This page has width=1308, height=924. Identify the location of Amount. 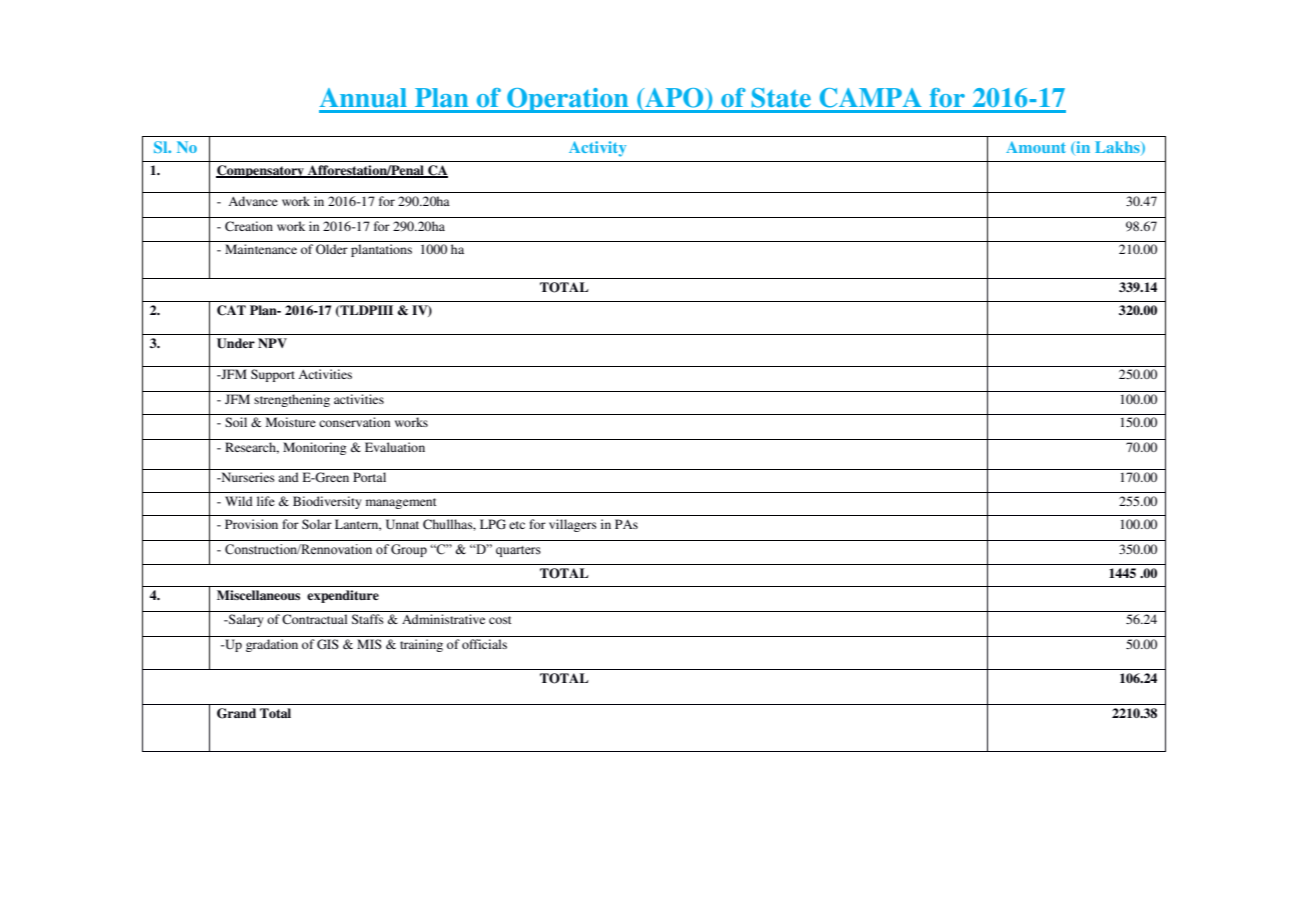
(1036, 147).
